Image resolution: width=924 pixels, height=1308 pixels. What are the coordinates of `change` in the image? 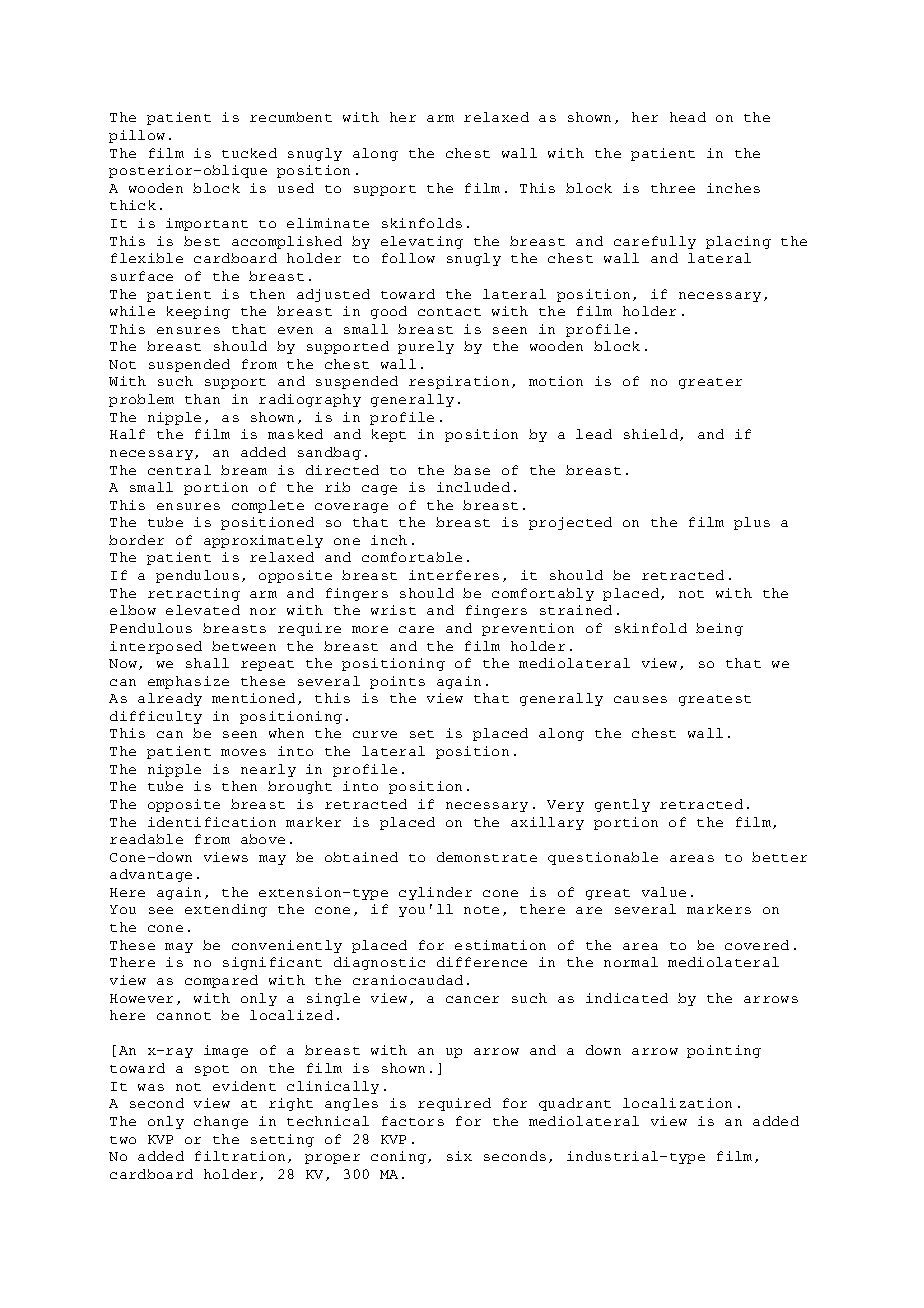 It's located at (221, 1122).
